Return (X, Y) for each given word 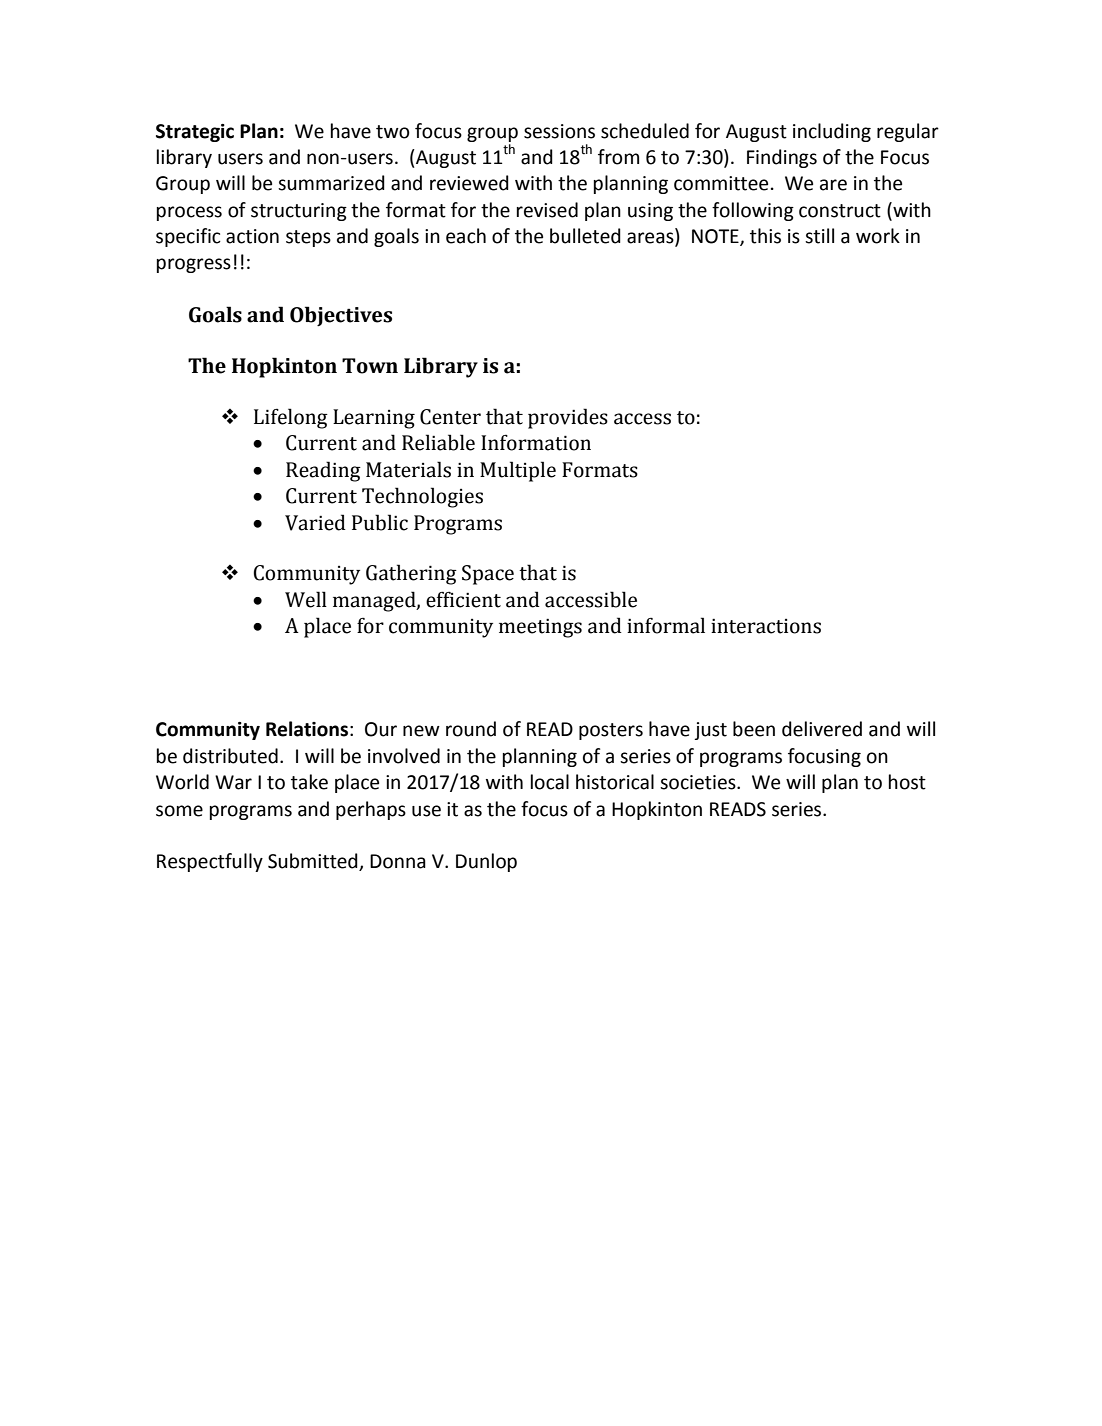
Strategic (195, 133)
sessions (559, 131)
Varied (315, 522)
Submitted (314, 862)
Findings (782, 158)
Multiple (518, 471)
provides (568, 418)
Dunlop (486, 862)
